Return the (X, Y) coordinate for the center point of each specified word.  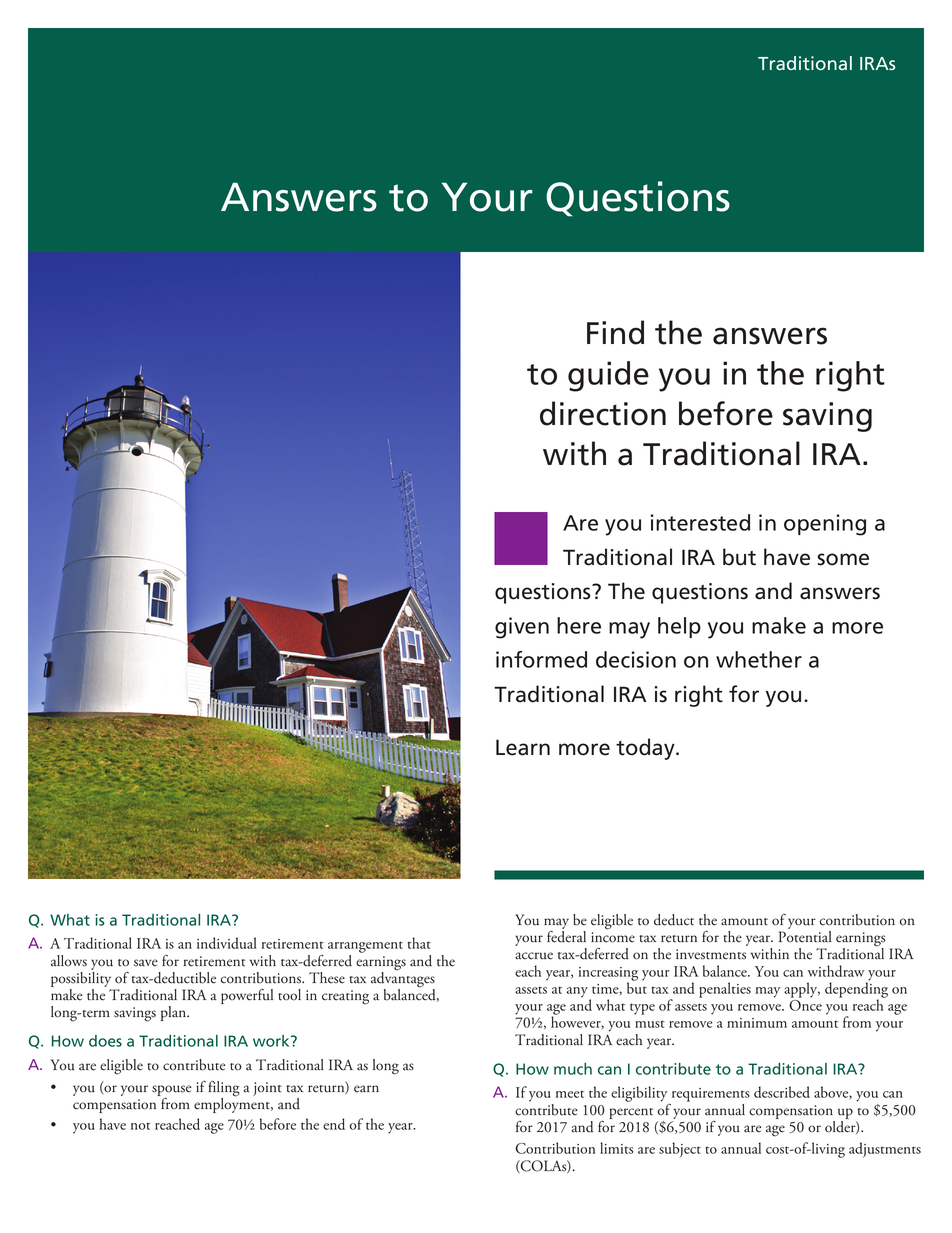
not (141, 1126)
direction (603, 413)
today (646, 749)
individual (227, 943)
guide (608, 376)
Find (615, 332)
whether (759, 659)
